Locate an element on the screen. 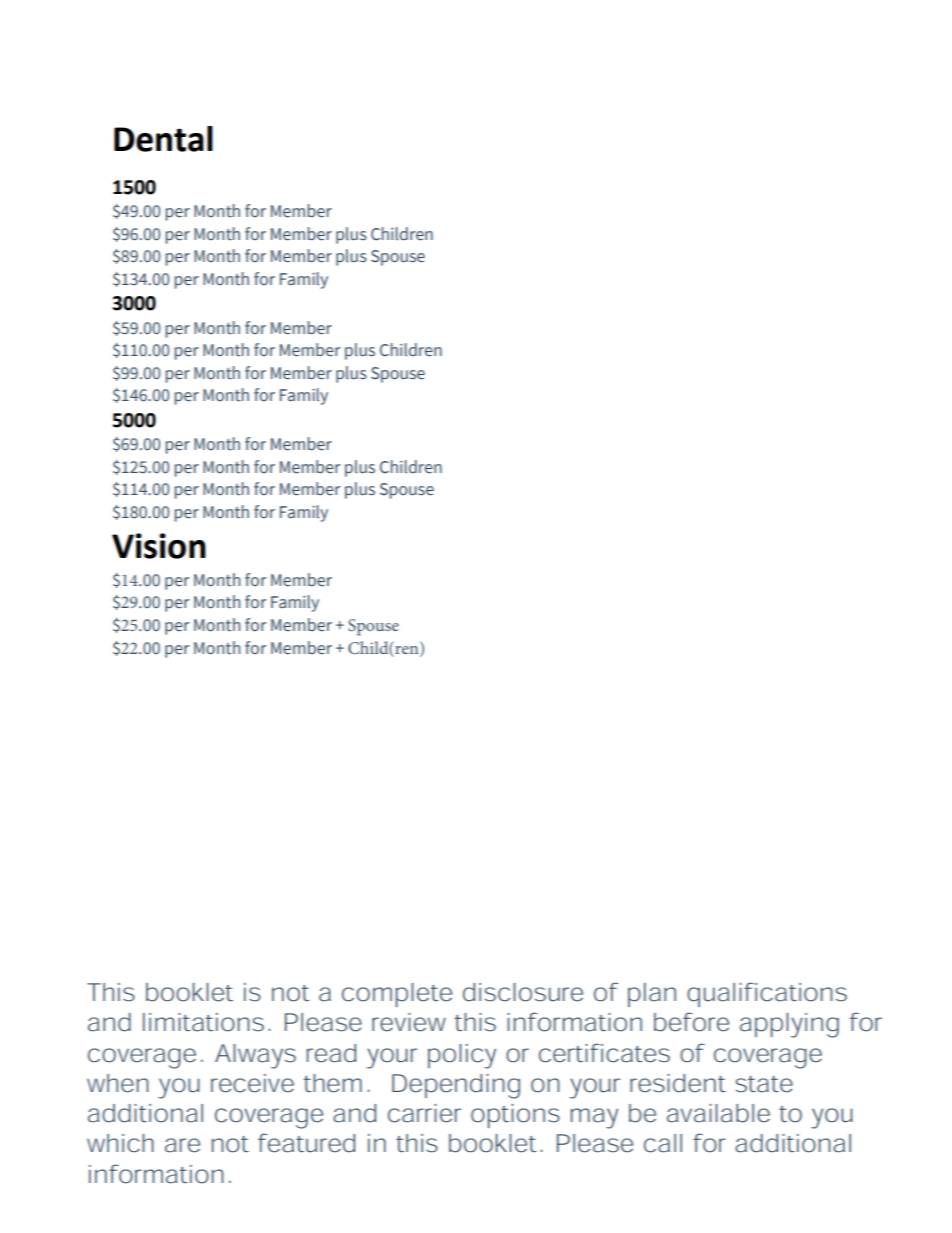  read is located at coordinates (331, 1053).
